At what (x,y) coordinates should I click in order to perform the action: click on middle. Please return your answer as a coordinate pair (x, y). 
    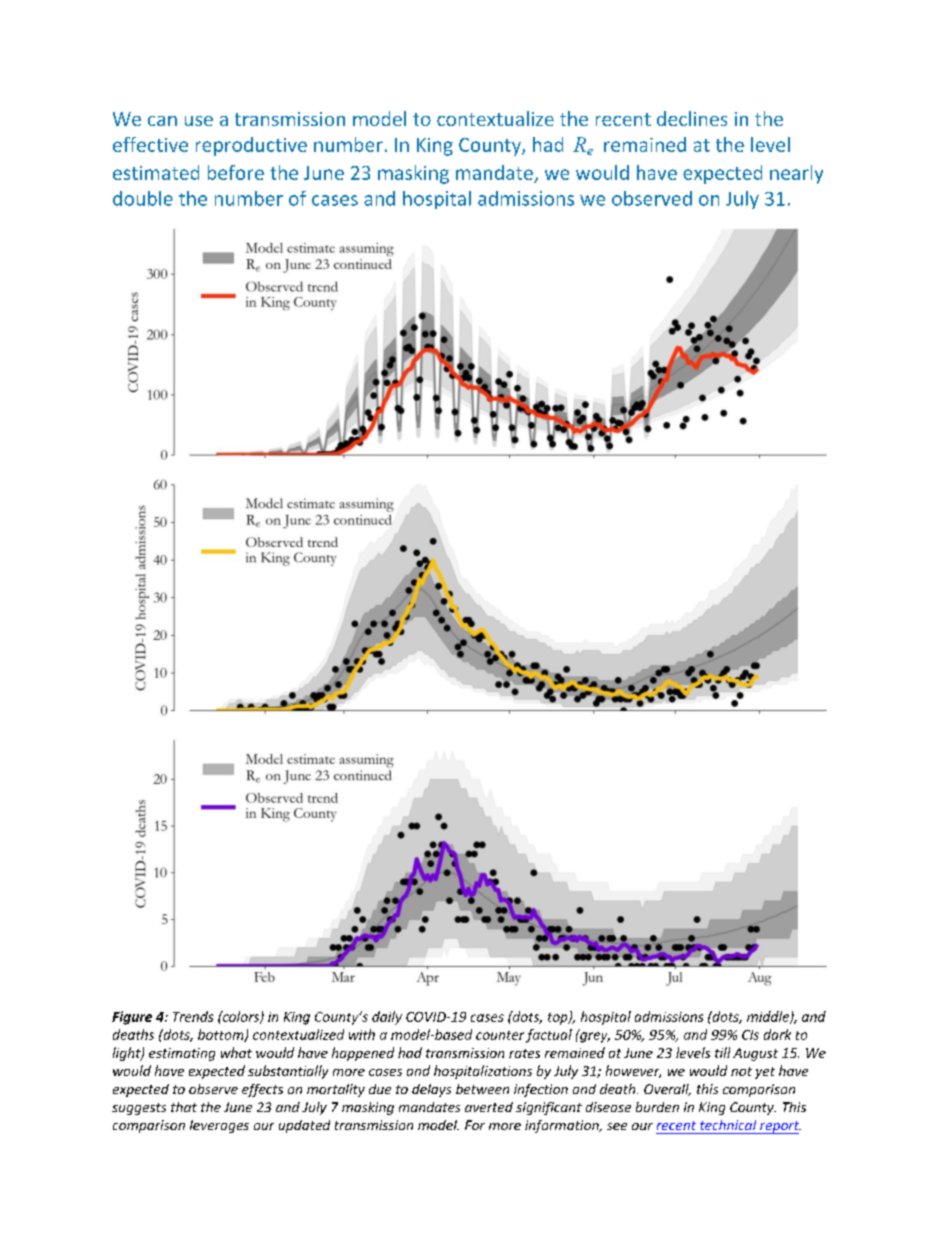
    Looking at the image, I should click on (769, 1017).
